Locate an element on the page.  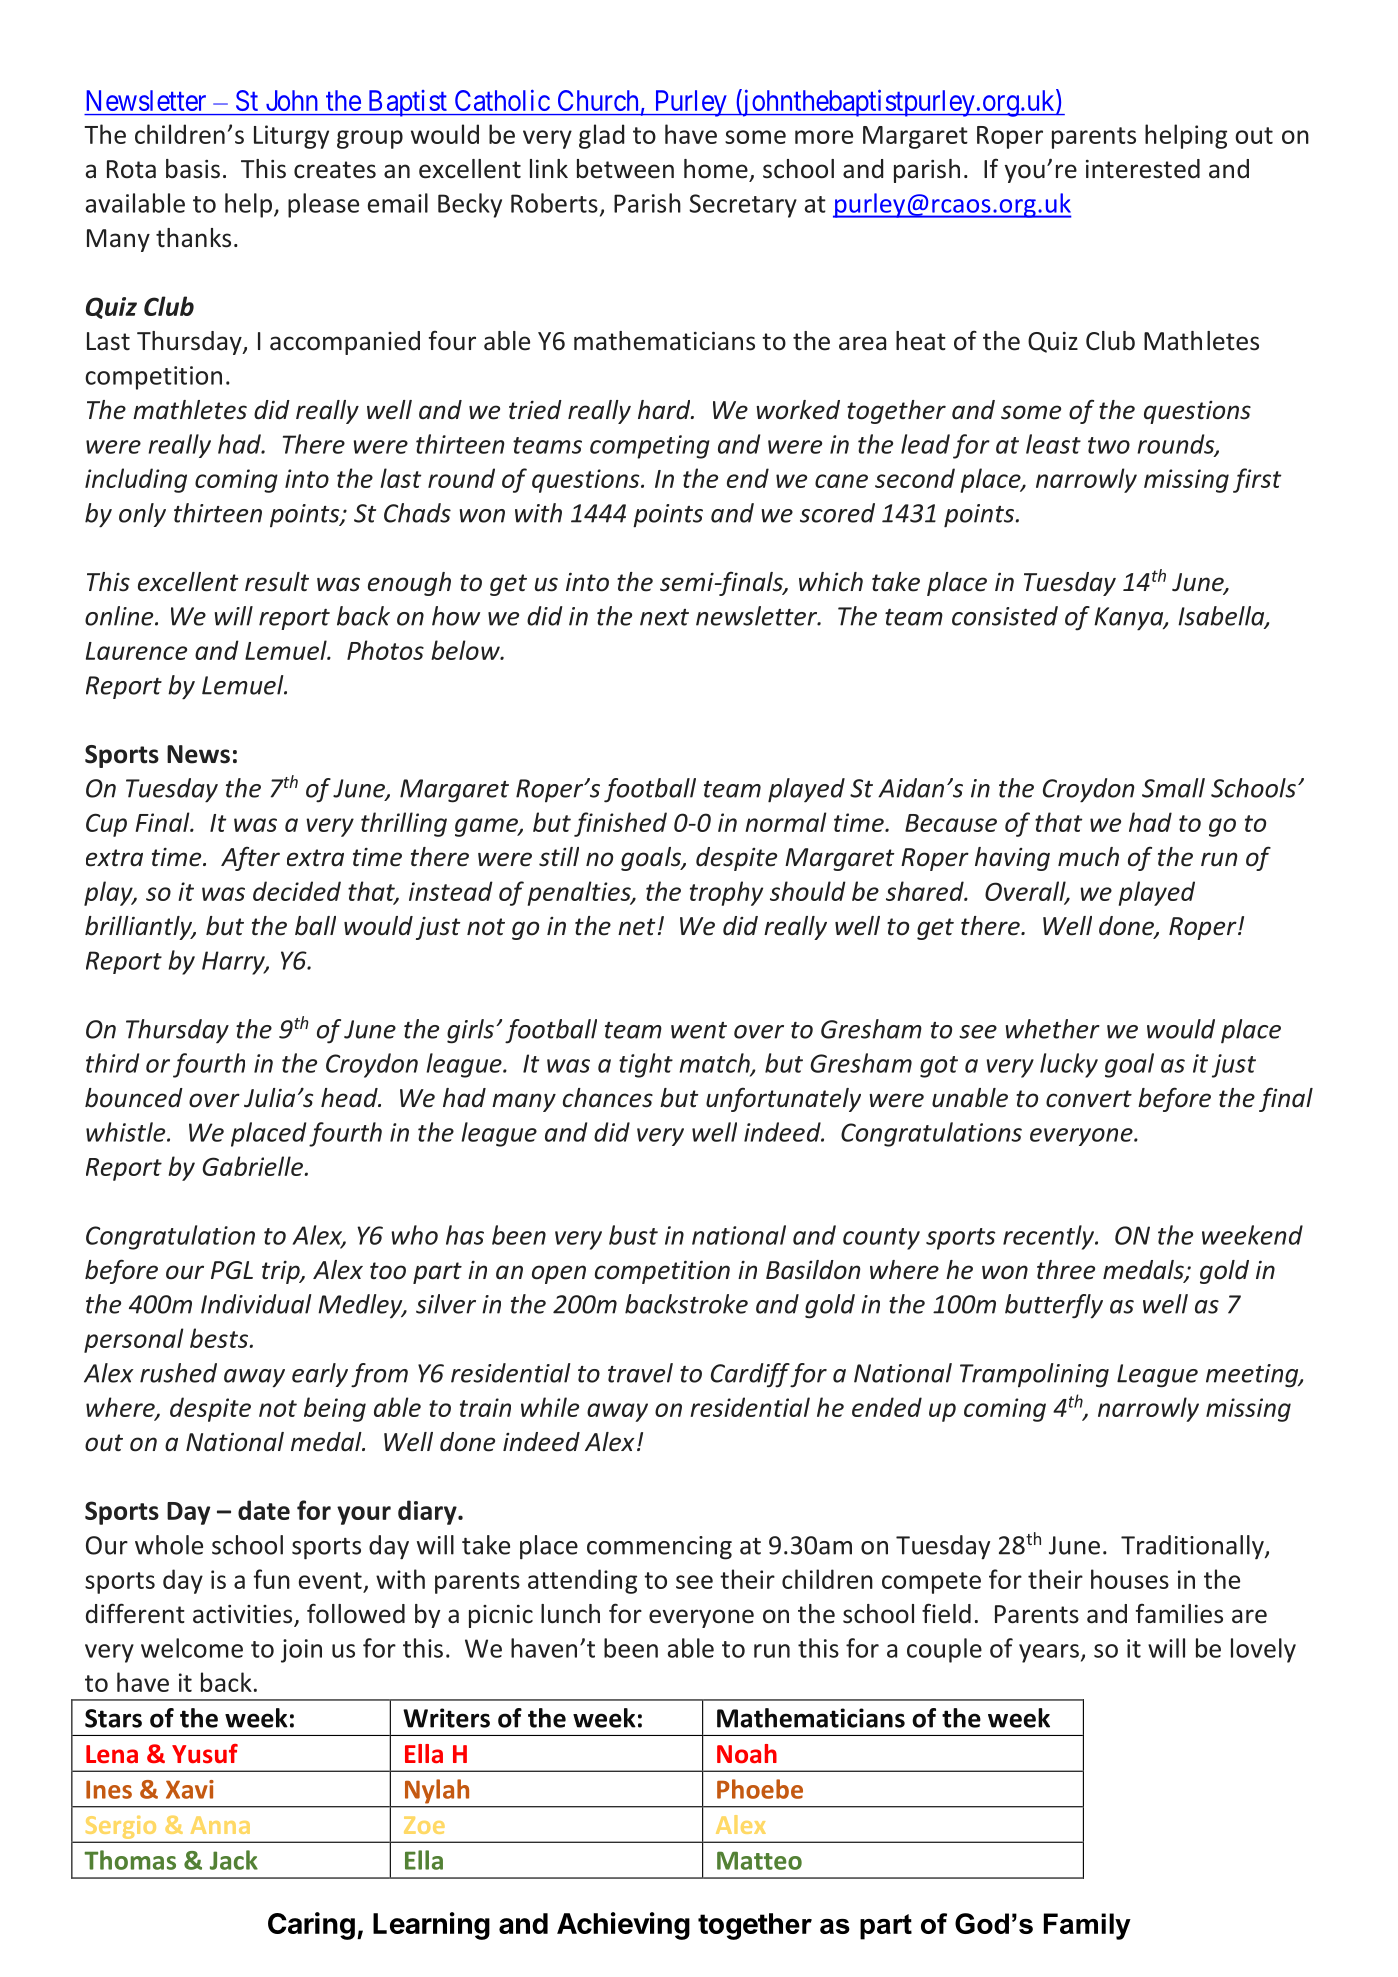
much is located at coordinates (1088, 857).
